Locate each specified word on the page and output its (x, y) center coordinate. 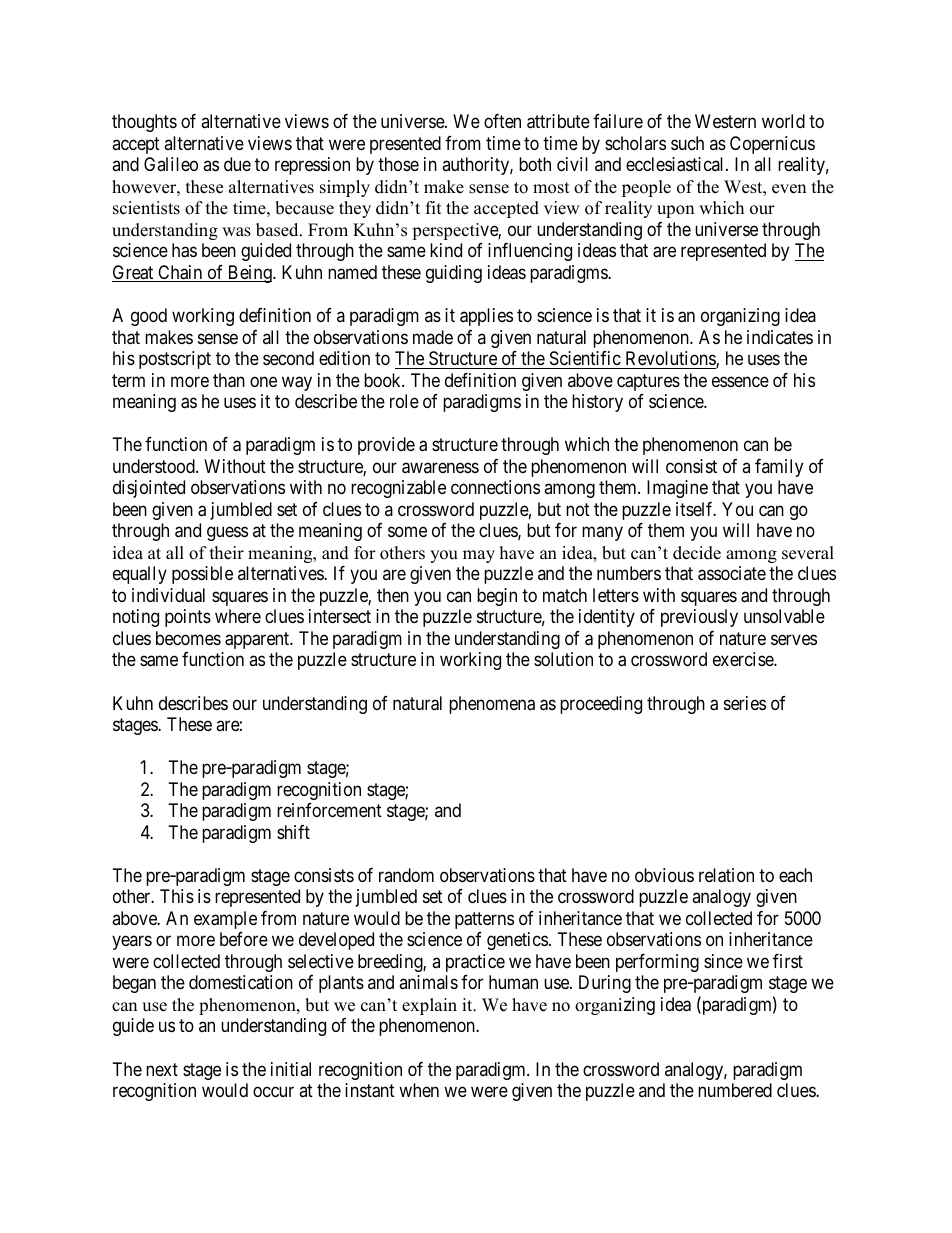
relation (726, 875)
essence (740, 381)
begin (497, 597)
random (406, 875)
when (419, 1090)
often (502, 121)
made (433, 337)
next (162, 1069)
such (687, 143)
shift (293, 832)
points (188, 618)
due (237, 164)
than (229, 380)
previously (699, 618)
